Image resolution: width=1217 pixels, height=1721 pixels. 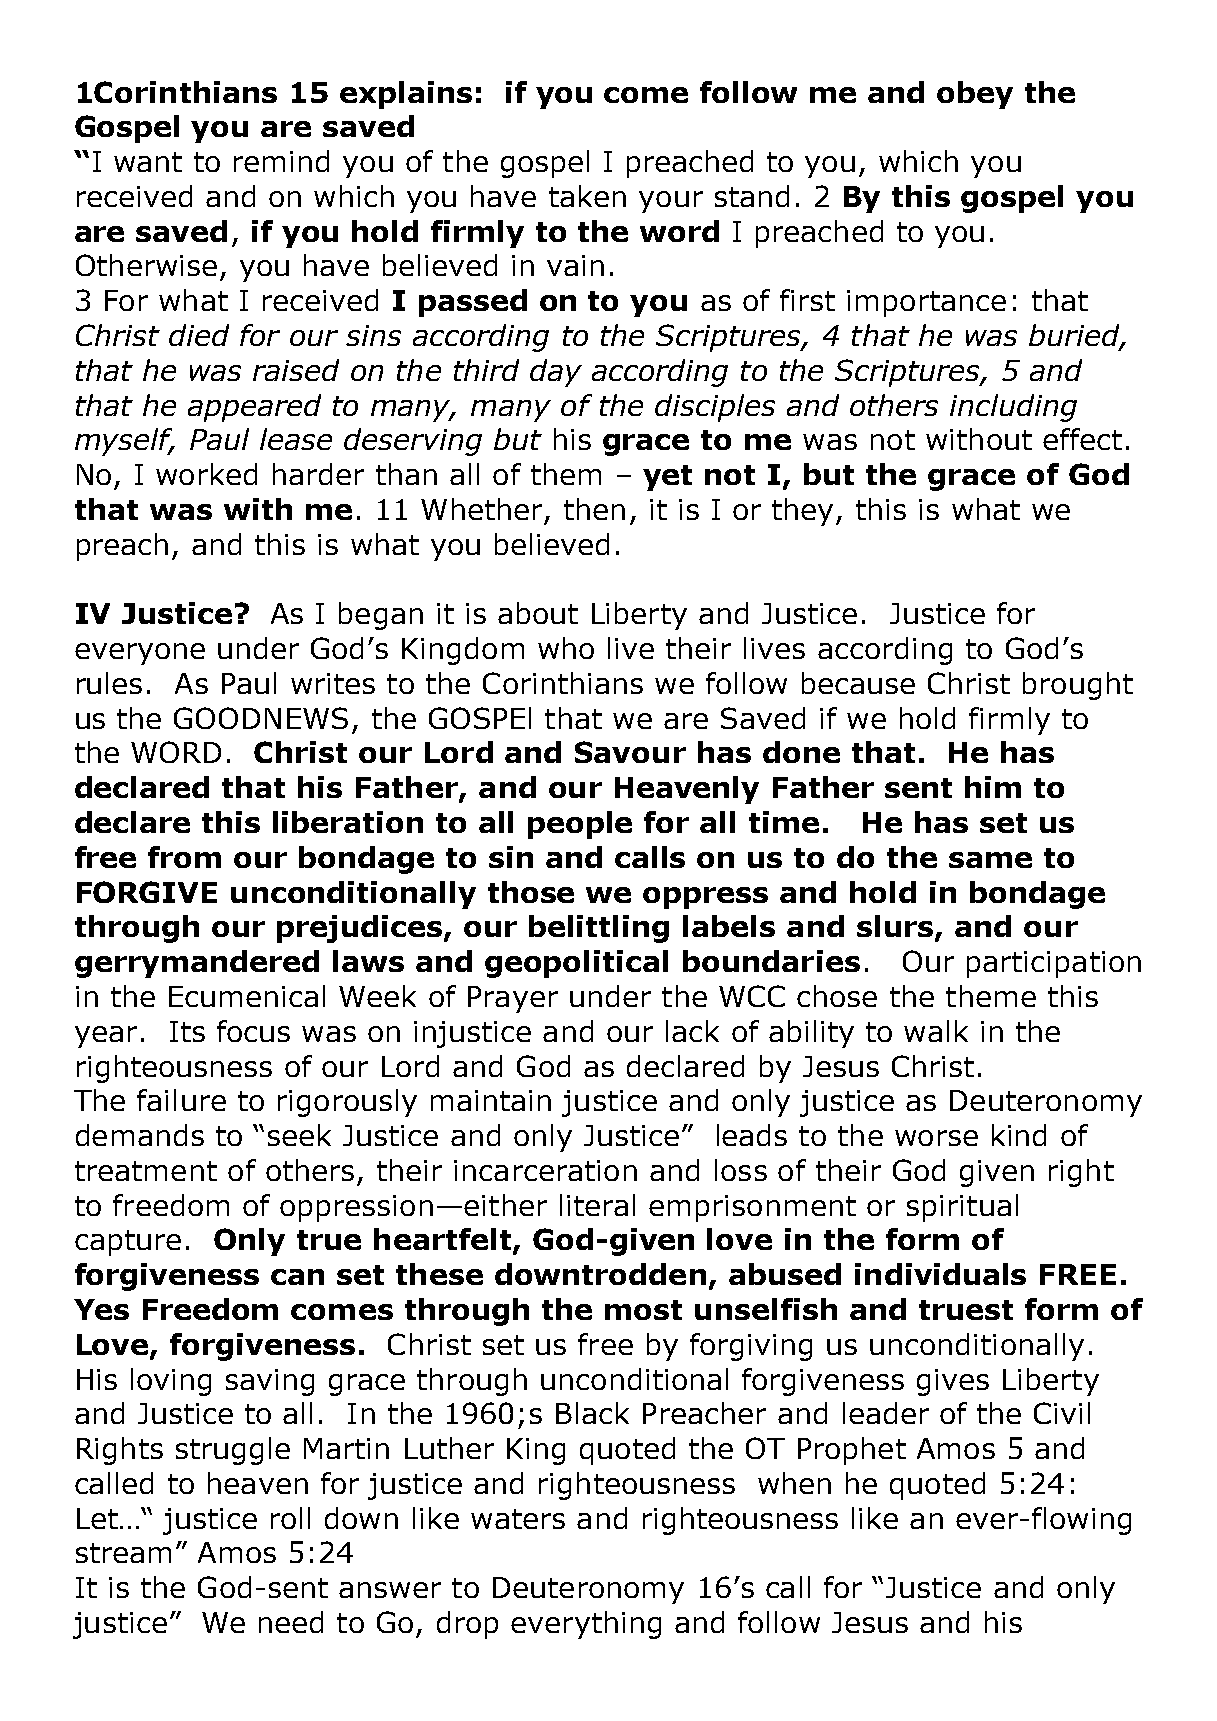 What do you see at coordinates (858, 683) in the document?
I see `because` at bounding box center [858, 683].
